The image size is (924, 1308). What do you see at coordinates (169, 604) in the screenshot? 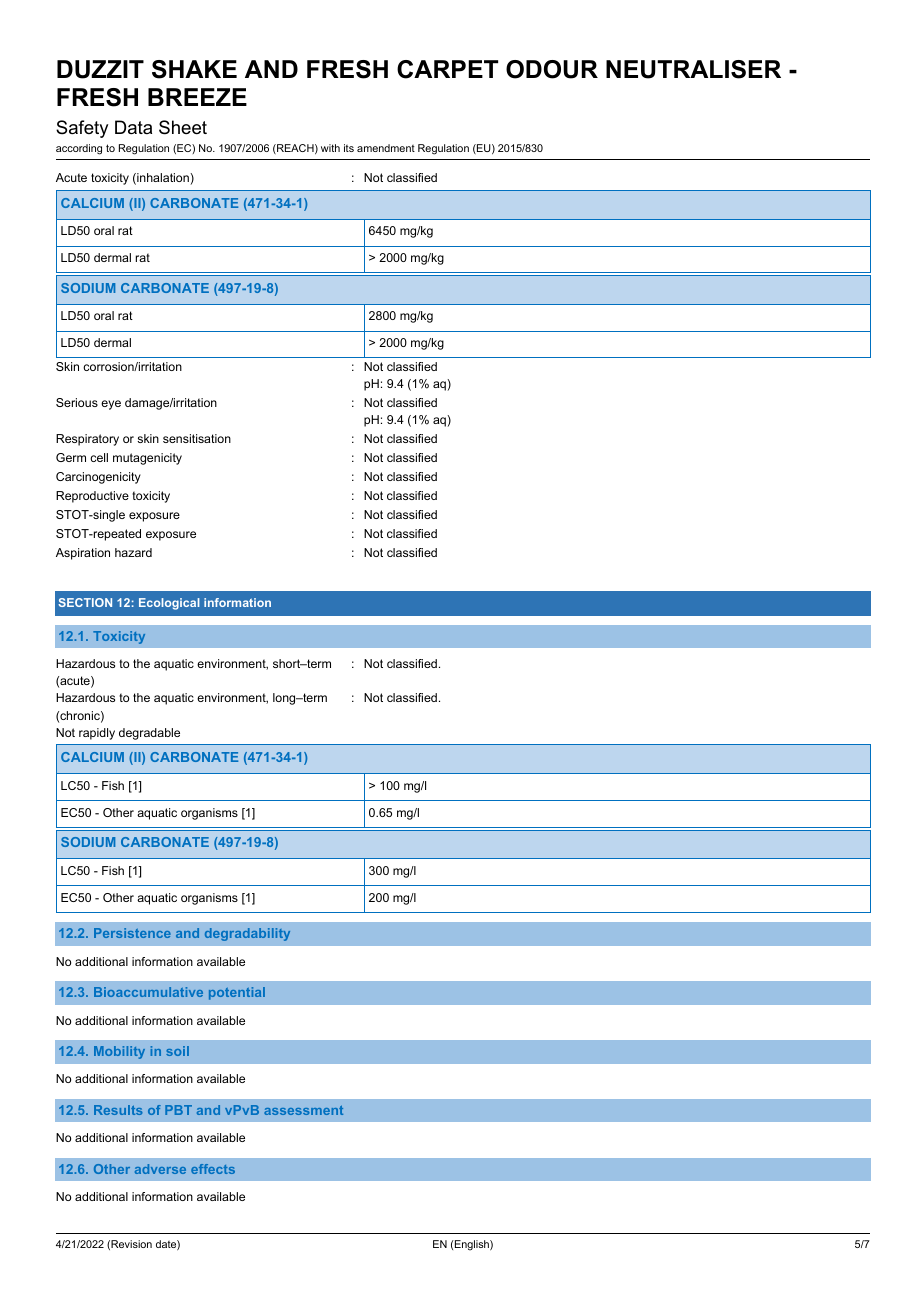
I see `Ecological` at bounding box center [169, 604].
